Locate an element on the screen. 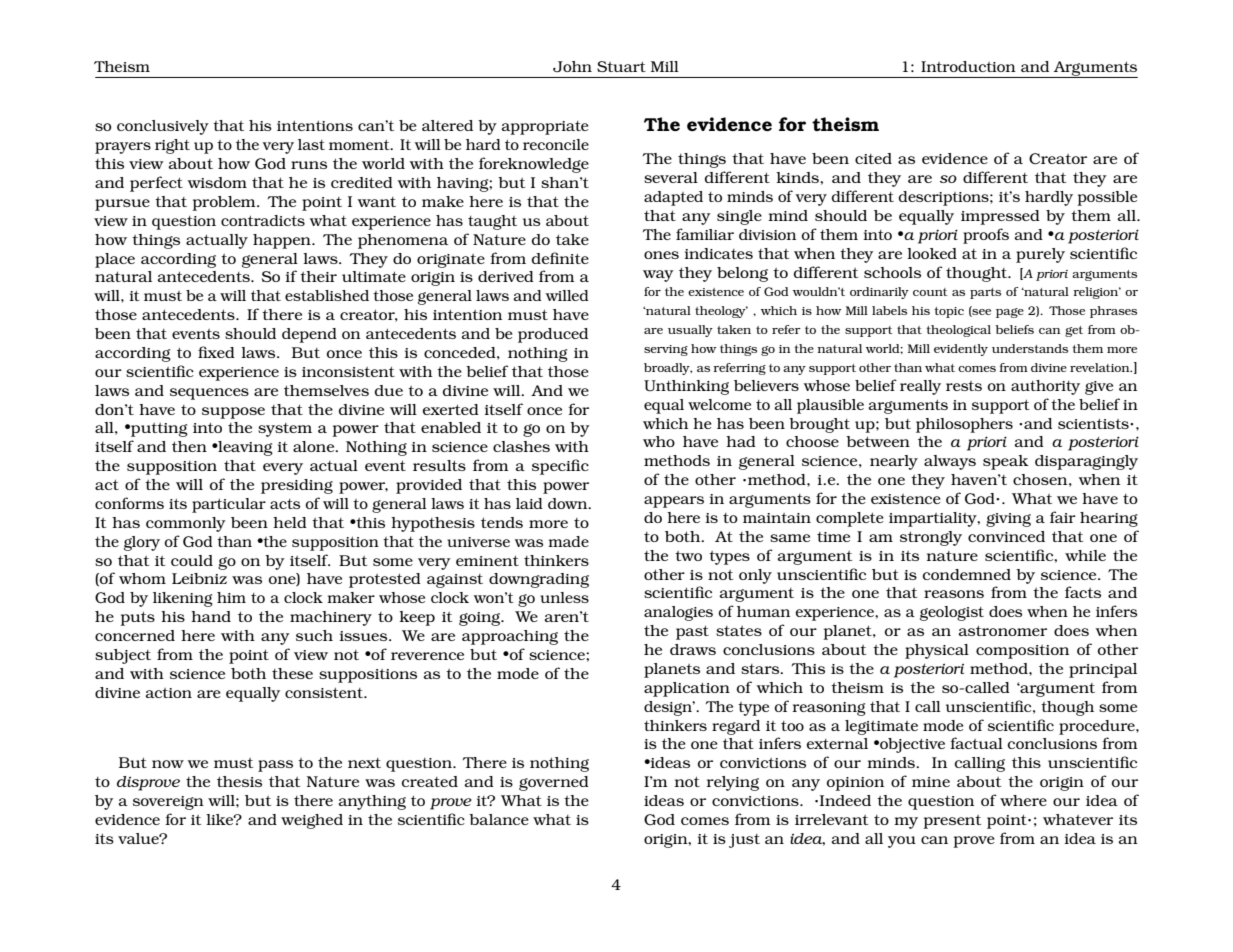 The width and height of the screenshot is (1233, 952). their is located at coordinates (318, 276).
